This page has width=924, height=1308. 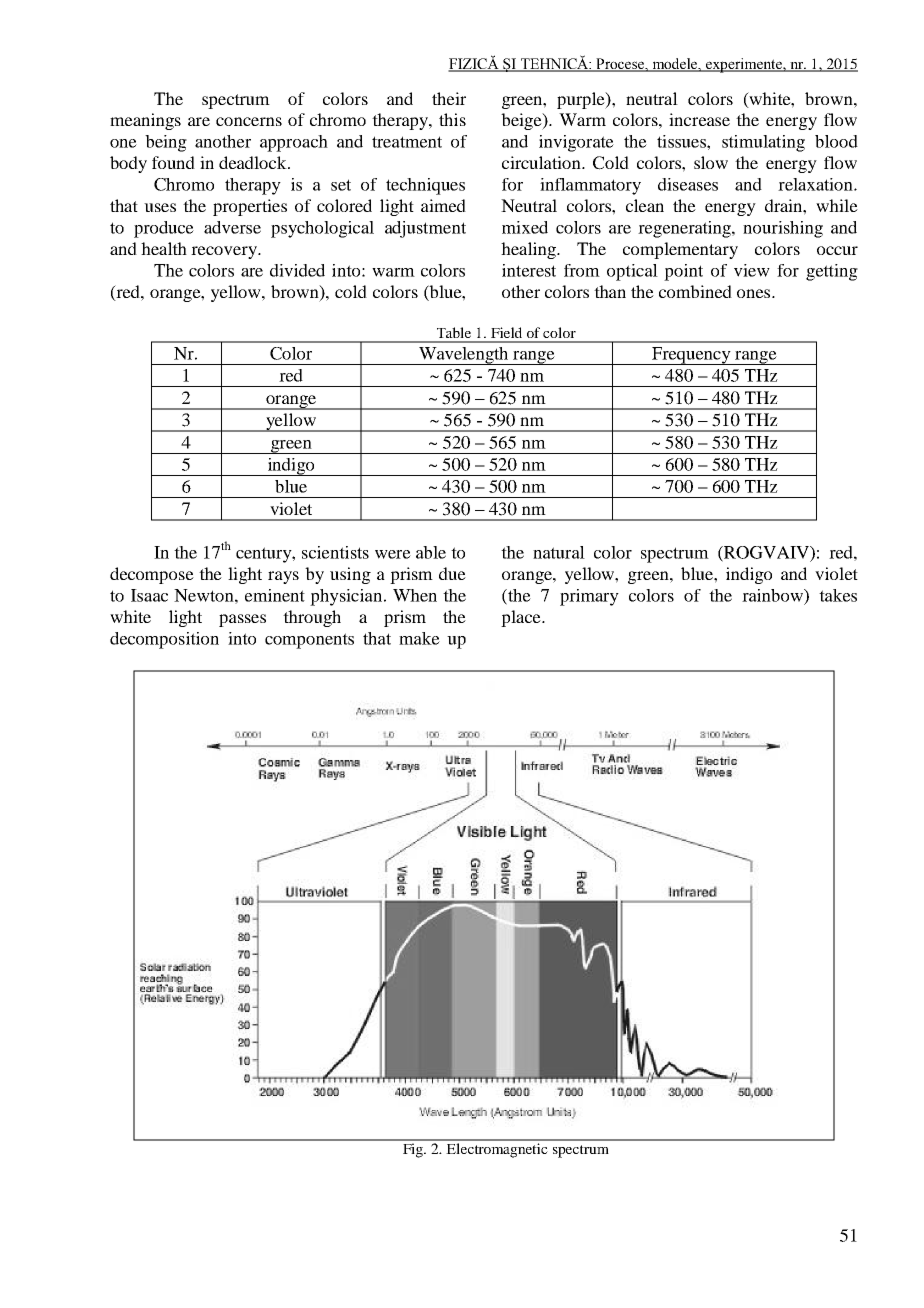 I want to click on increase, so click(x=699, y=119).
